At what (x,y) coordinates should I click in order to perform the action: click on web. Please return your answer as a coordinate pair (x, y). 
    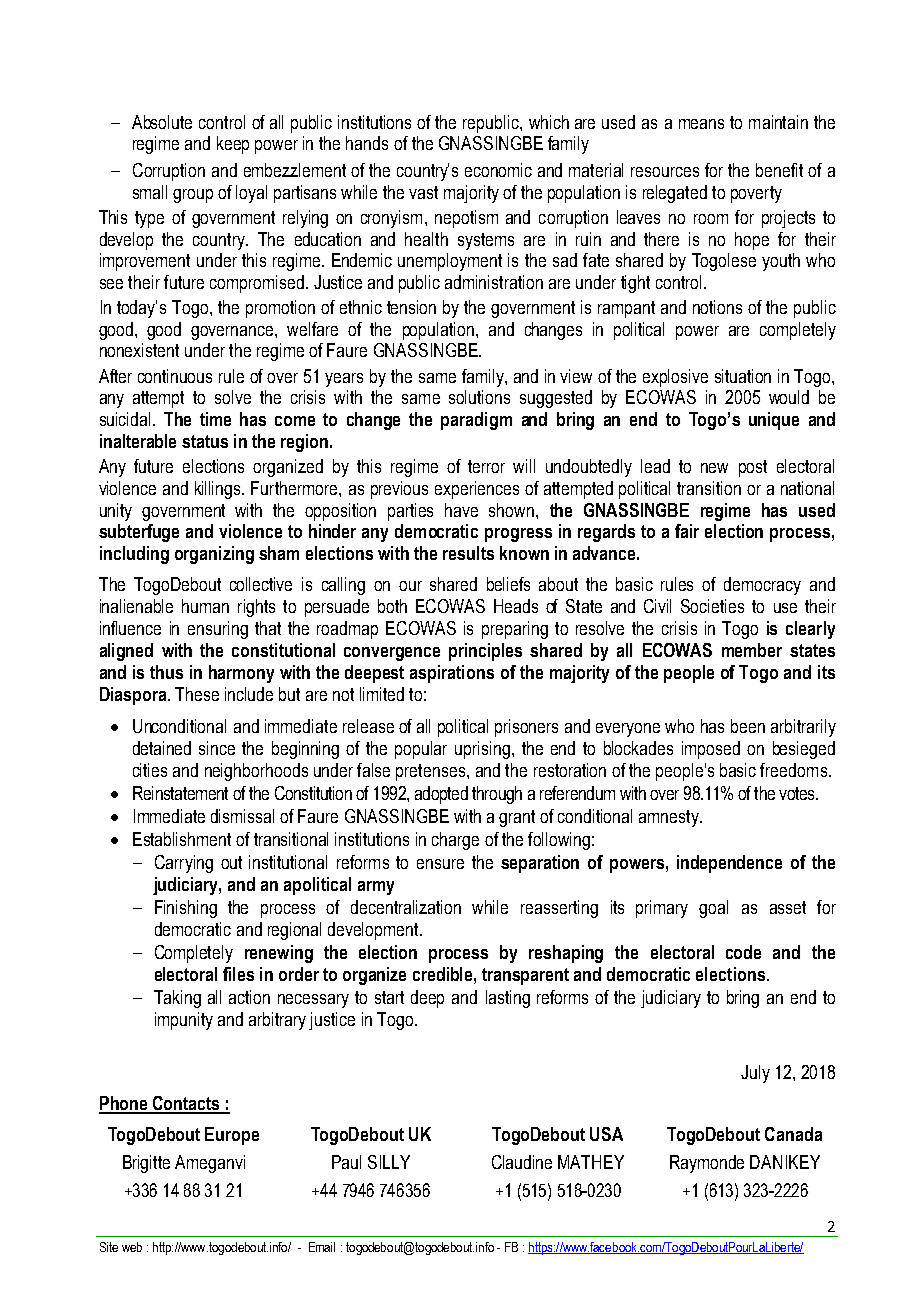
    Looking at the image, I should click on (132, 1247).
